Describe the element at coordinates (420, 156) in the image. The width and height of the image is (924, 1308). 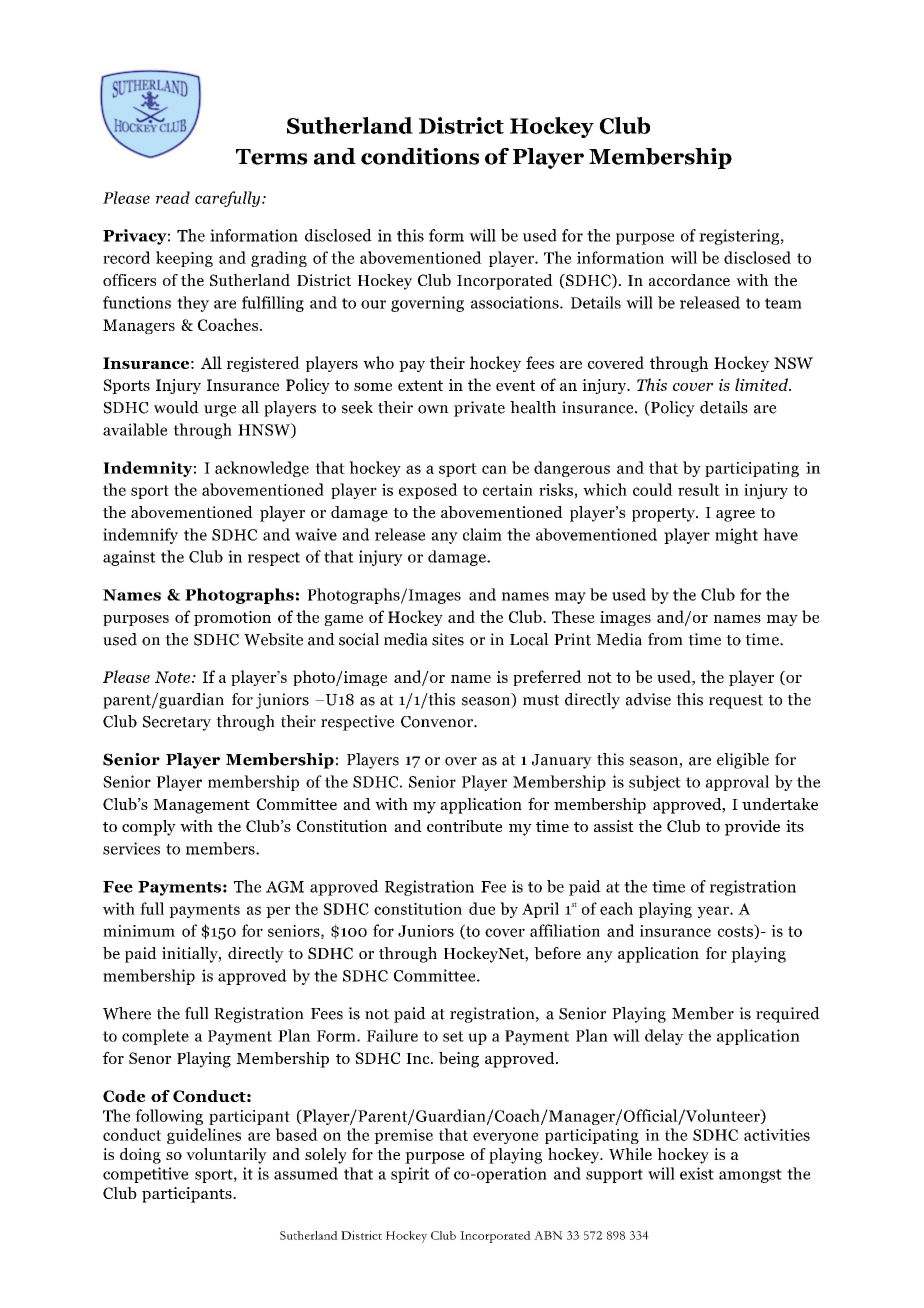
I see `conditions` at that location.
